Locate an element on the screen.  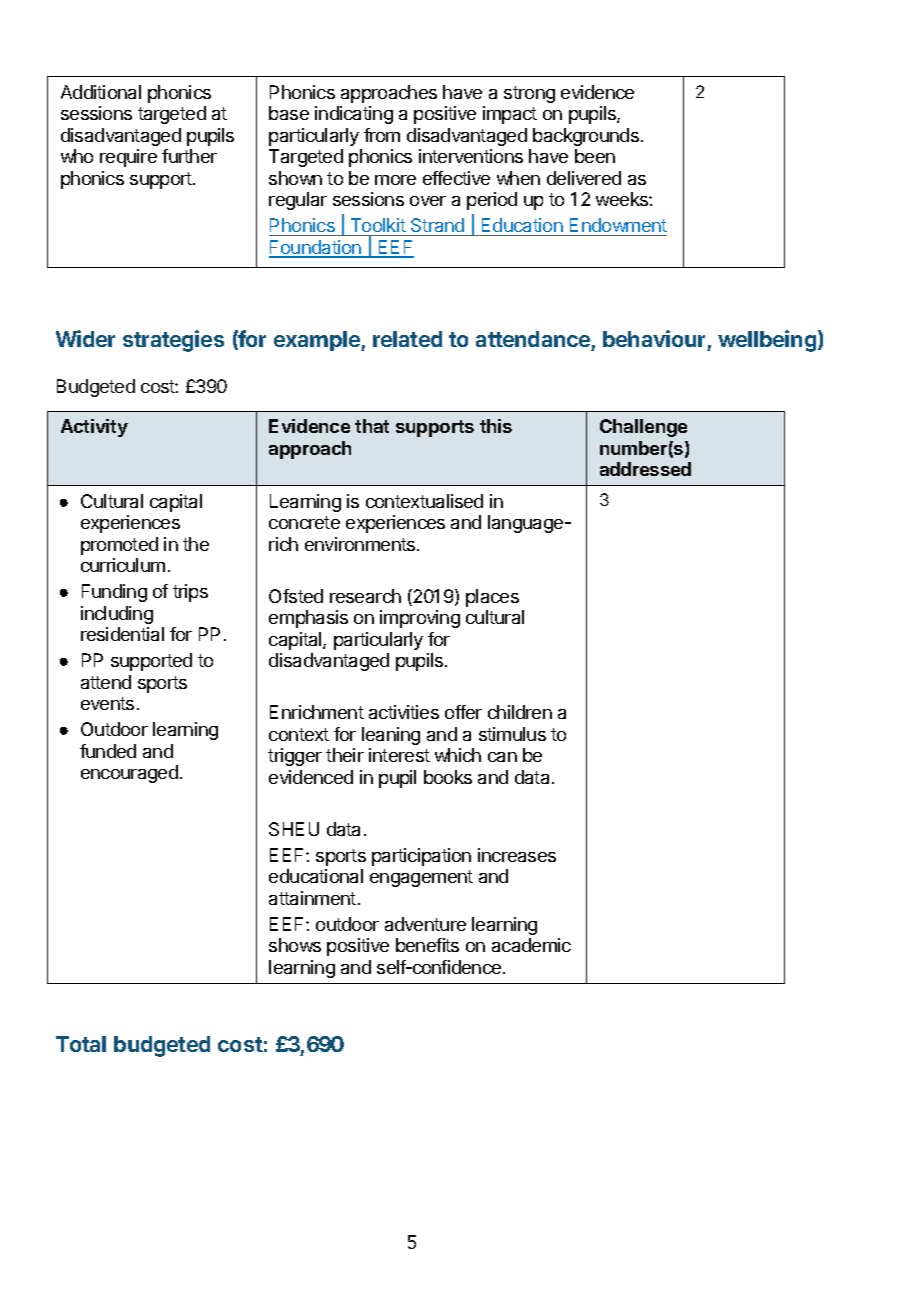
behaviour is located at coordinates (654, 338).
